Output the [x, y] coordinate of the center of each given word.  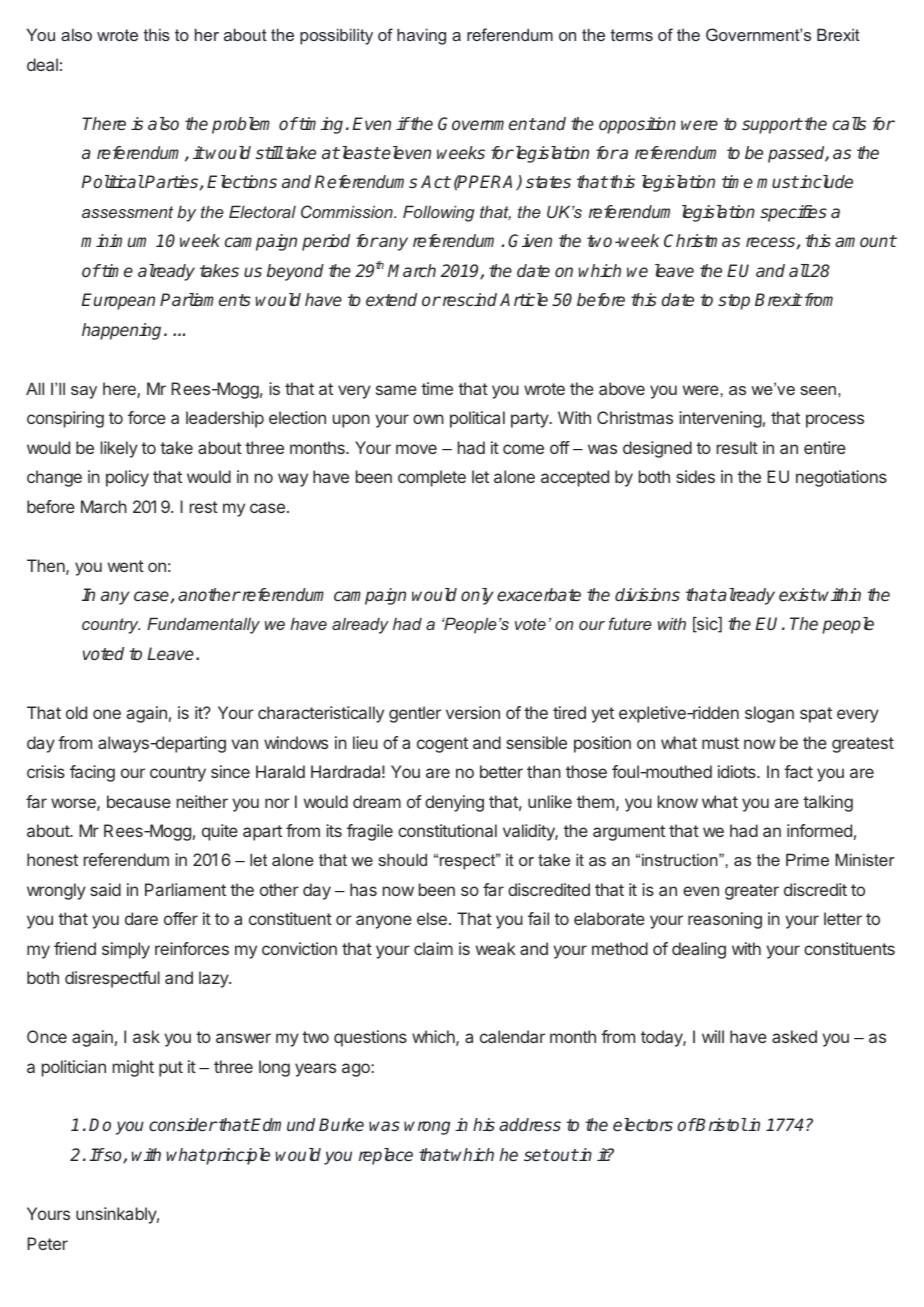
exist [798, 594]
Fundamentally [203, 625]
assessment [127, 212]
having [421, 36]
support [772, 126]
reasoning [725, 920]
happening [123, 331]
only [477, 596]
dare [141, 918]
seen [818, 390]
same [396, 390]
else [432, 918]
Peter [47, 1243]
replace [386, 1156]
